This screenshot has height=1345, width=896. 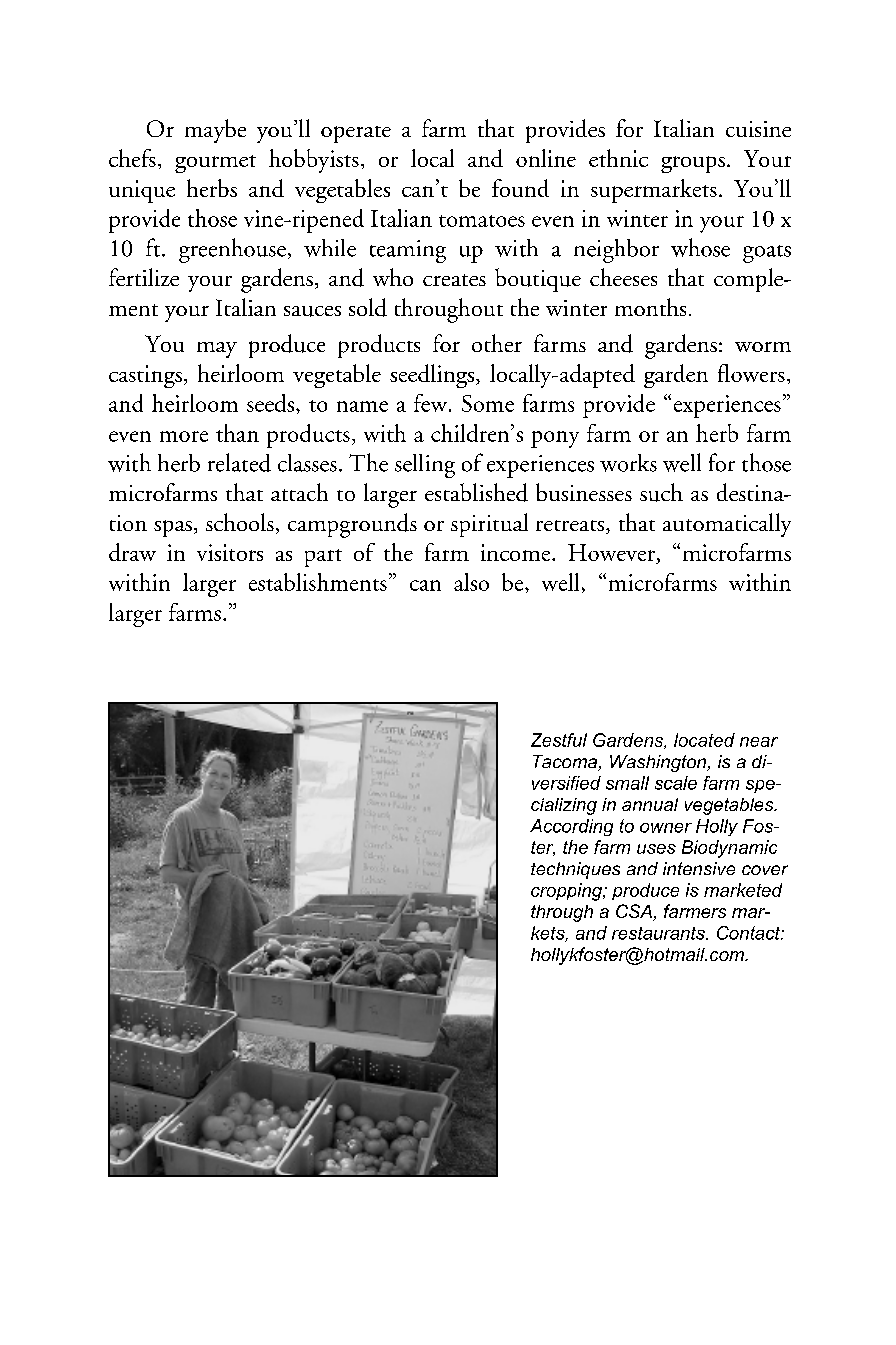 I want to click on gourmet, so click(x=215, y=164).
